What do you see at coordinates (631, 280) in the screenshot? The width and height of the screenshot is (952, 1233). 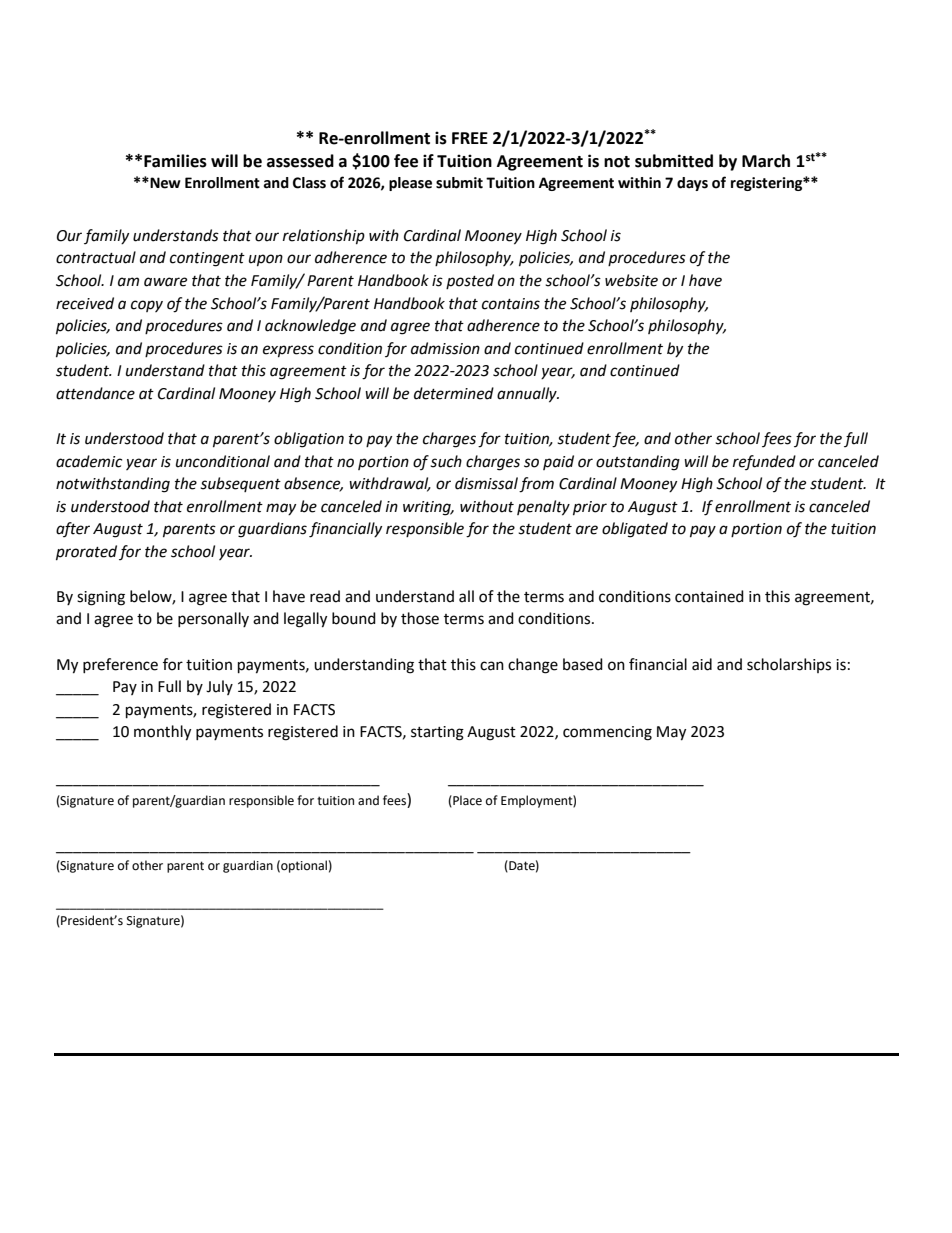 I see `website` at bounding box center [631, 280].
